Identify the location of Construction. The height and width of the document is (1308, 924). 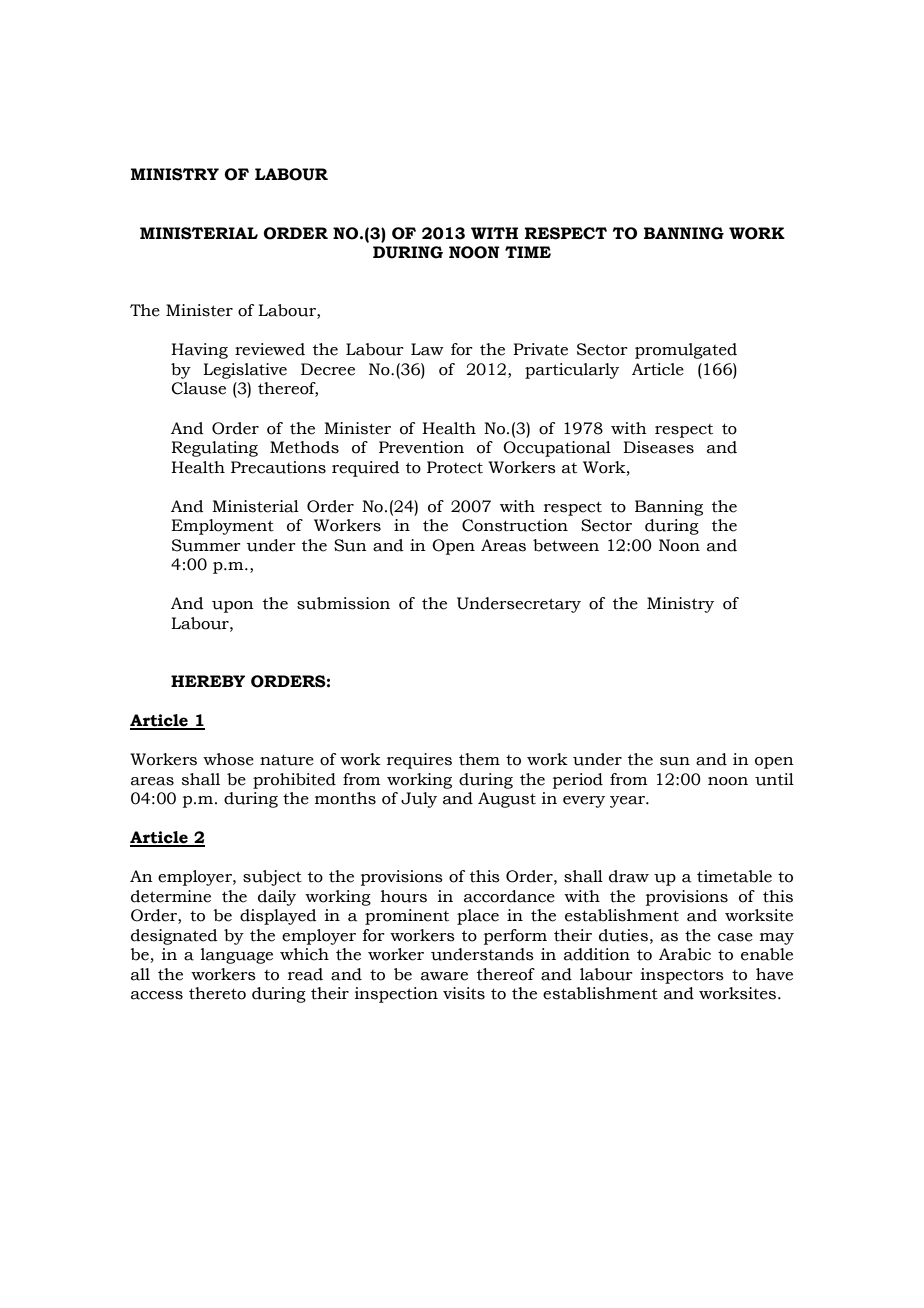
(515, 525).
